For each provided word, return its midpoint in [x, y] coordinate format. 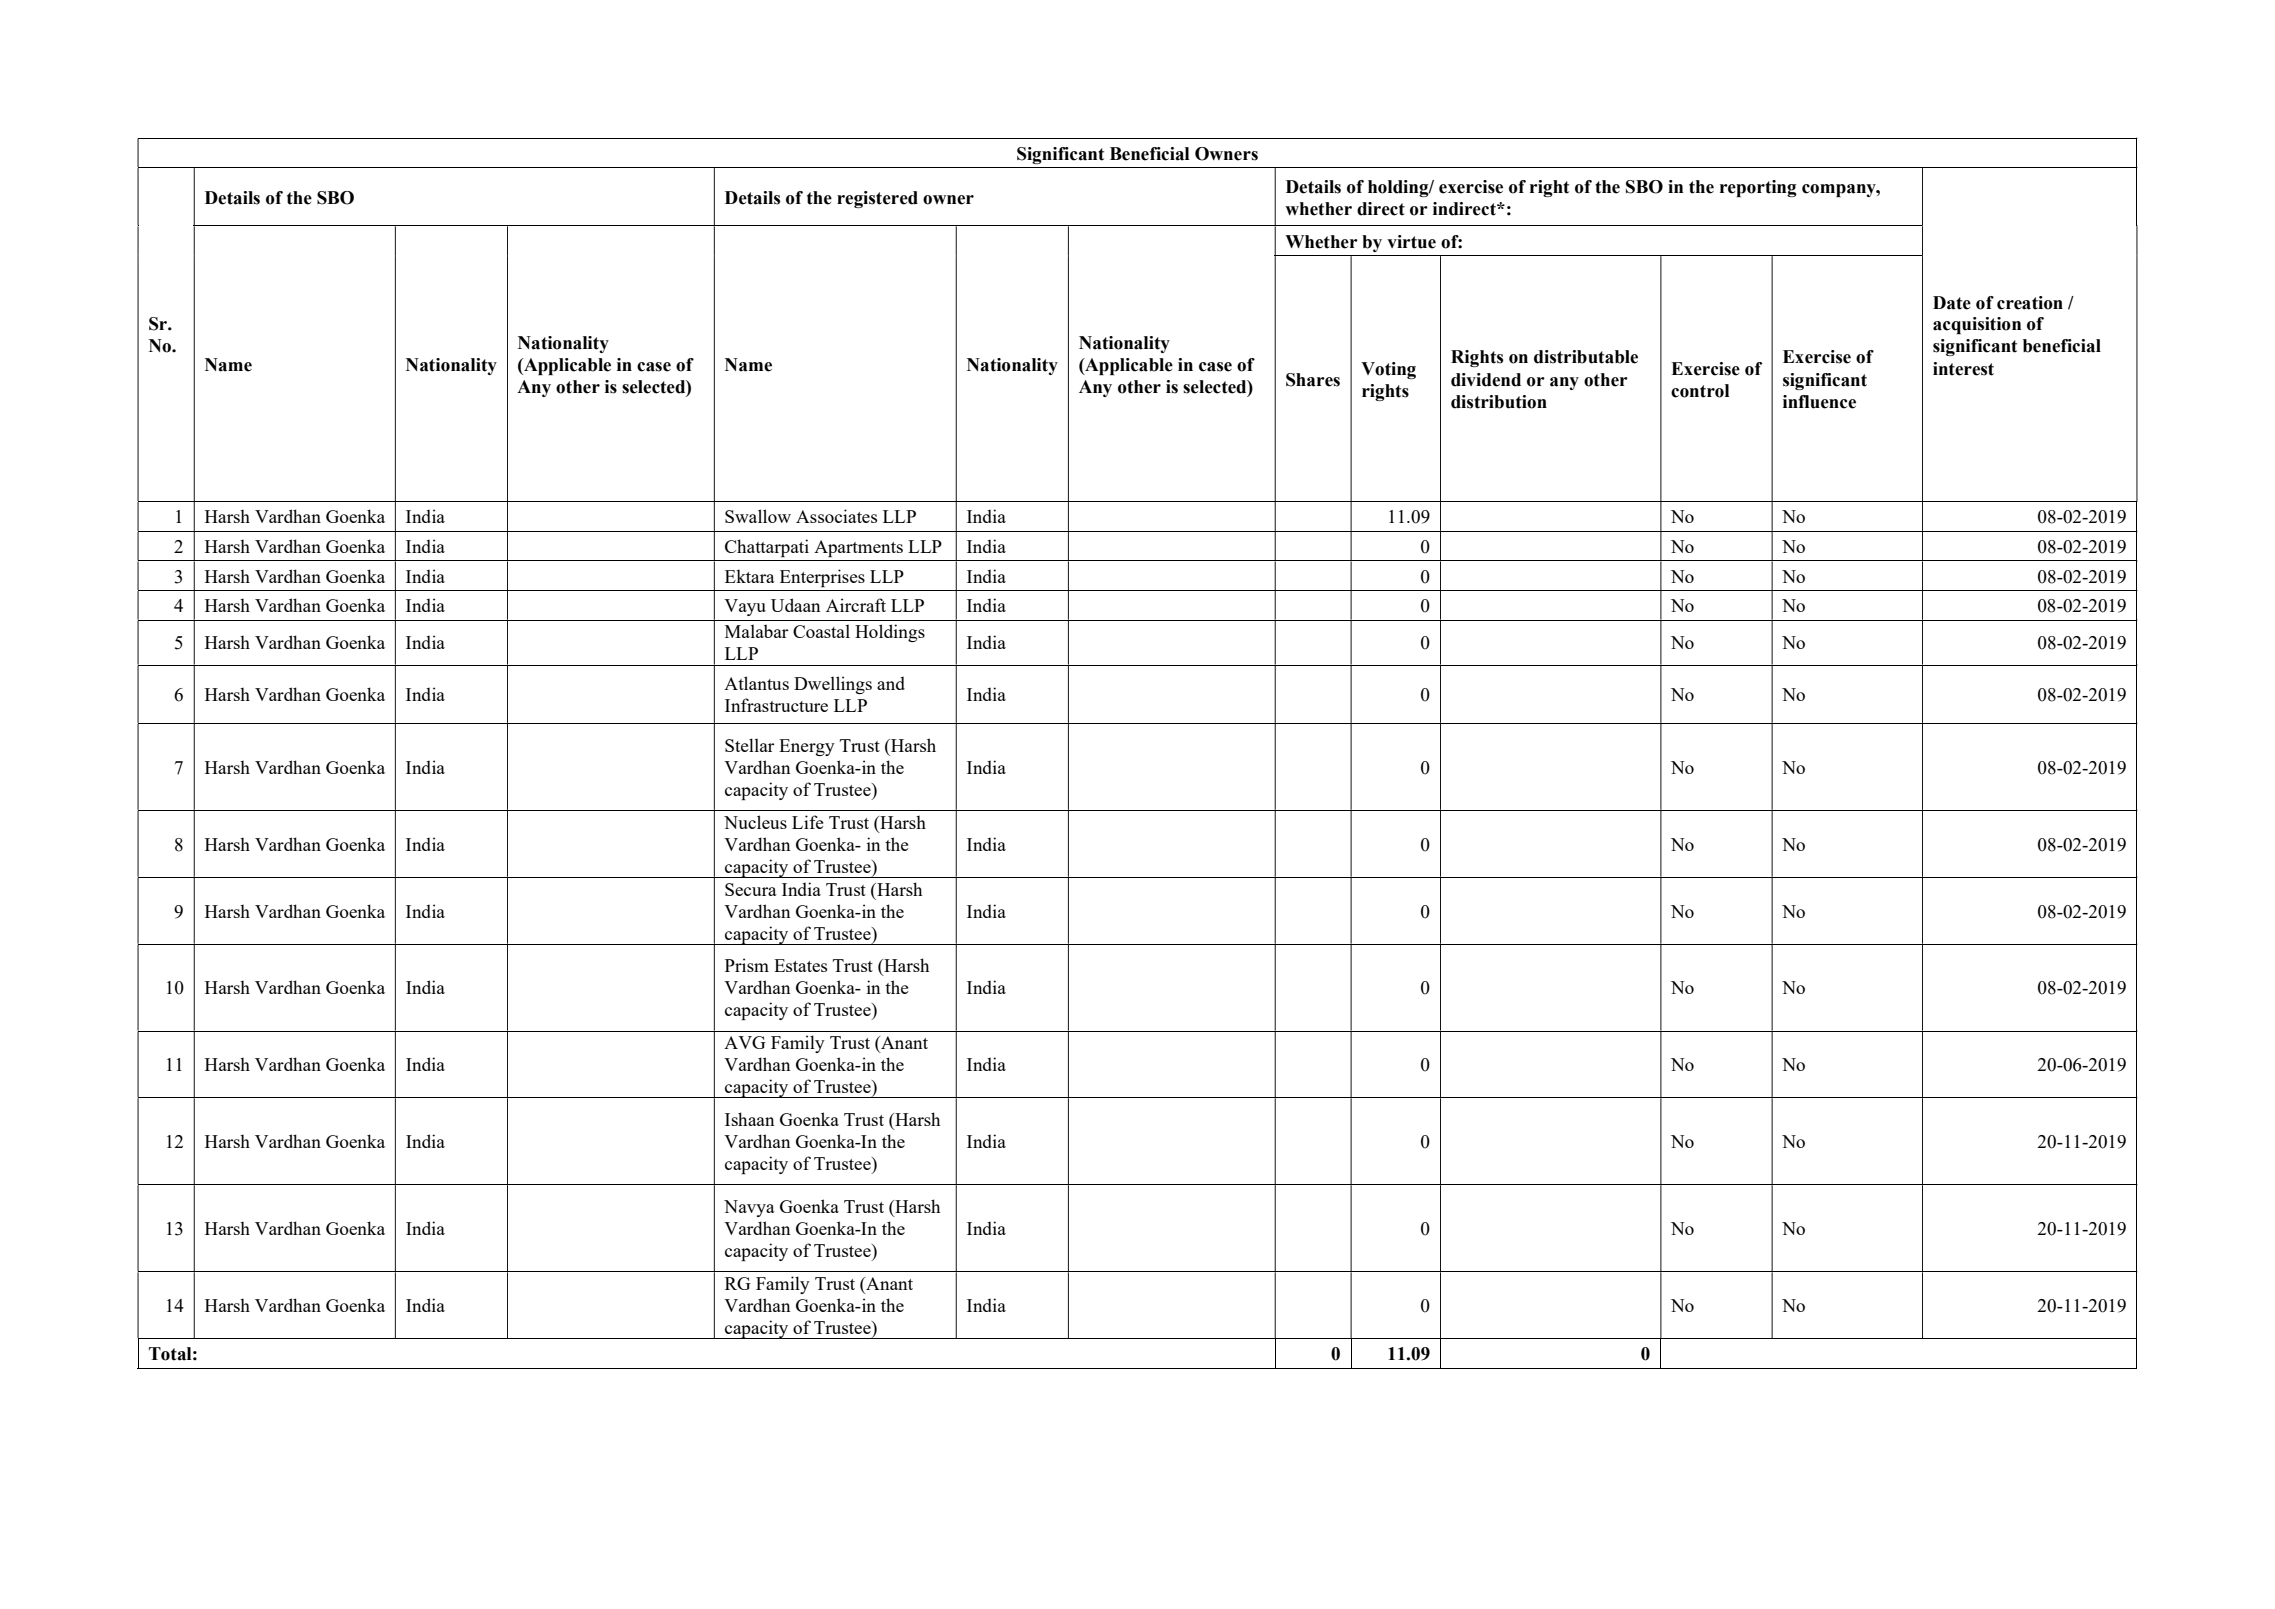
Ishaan [750, 1119]
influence [1819, 402]
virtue [1411, 242]
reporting [1758, 188]
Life [808, 822]
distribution [1499, 402]
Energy [807, 747]
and [891, 683]
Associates [836, 516]
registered [877, 199]
